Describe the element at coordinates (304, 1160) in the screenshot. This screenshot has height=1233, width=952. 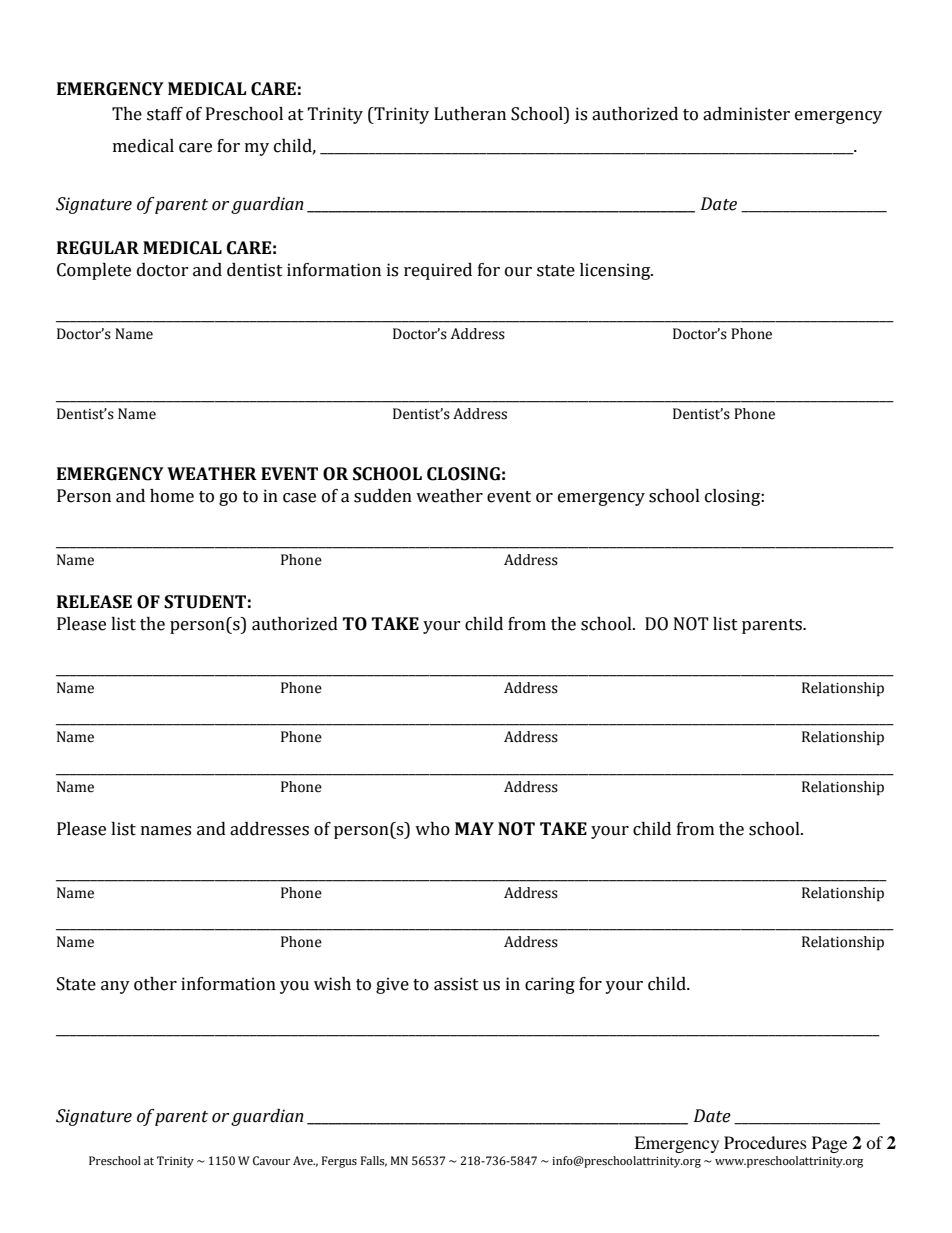
I see `Ave` at that location.
